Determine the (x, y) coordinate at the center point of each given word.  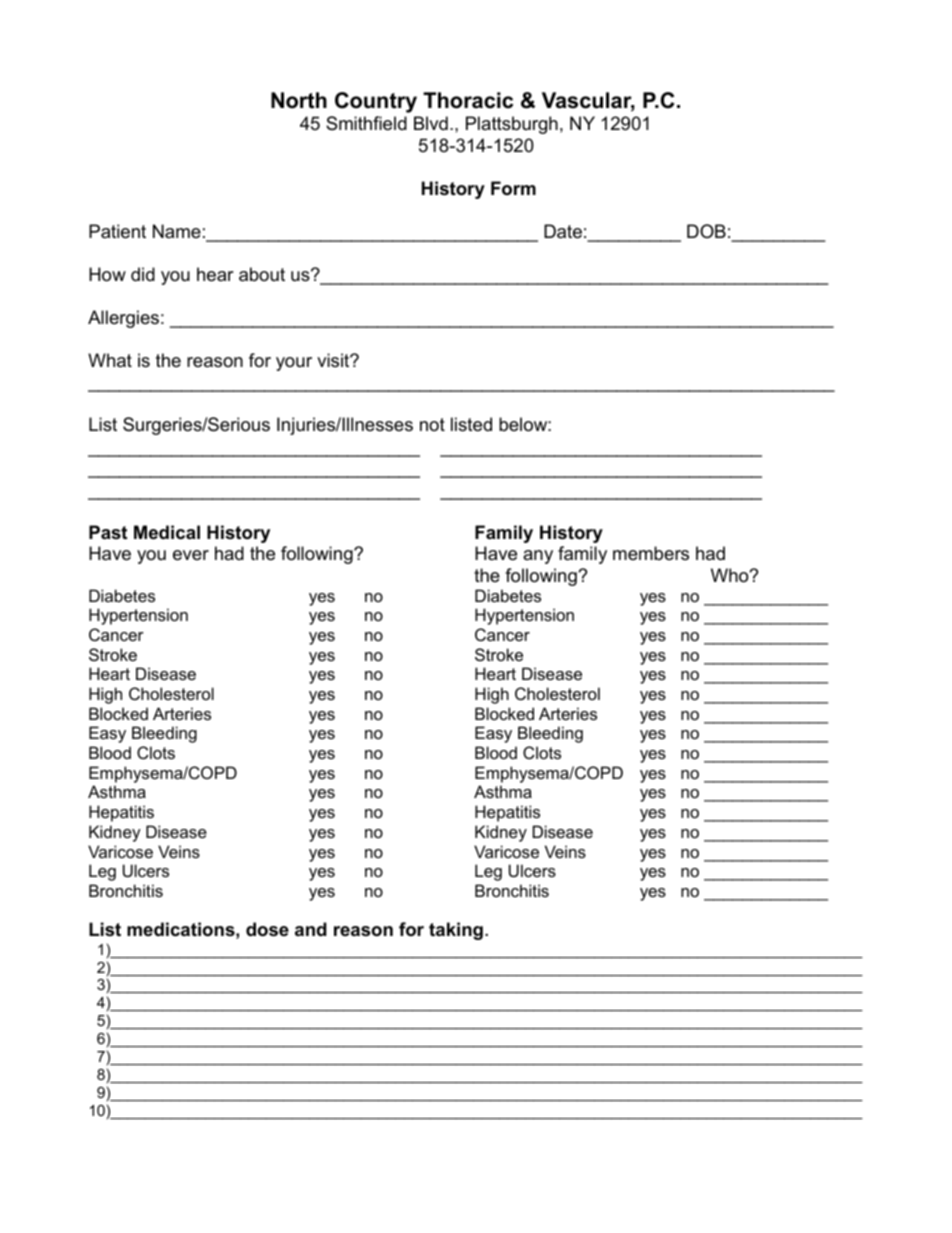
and (311, 929)
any (538, 557)
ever (191, 555)
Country (376, 102)
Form (513, 188)
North (299, 100)
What (110, 360)
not (432, 424)
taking (456, 931)
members (651, 553)
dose (267, 929)
